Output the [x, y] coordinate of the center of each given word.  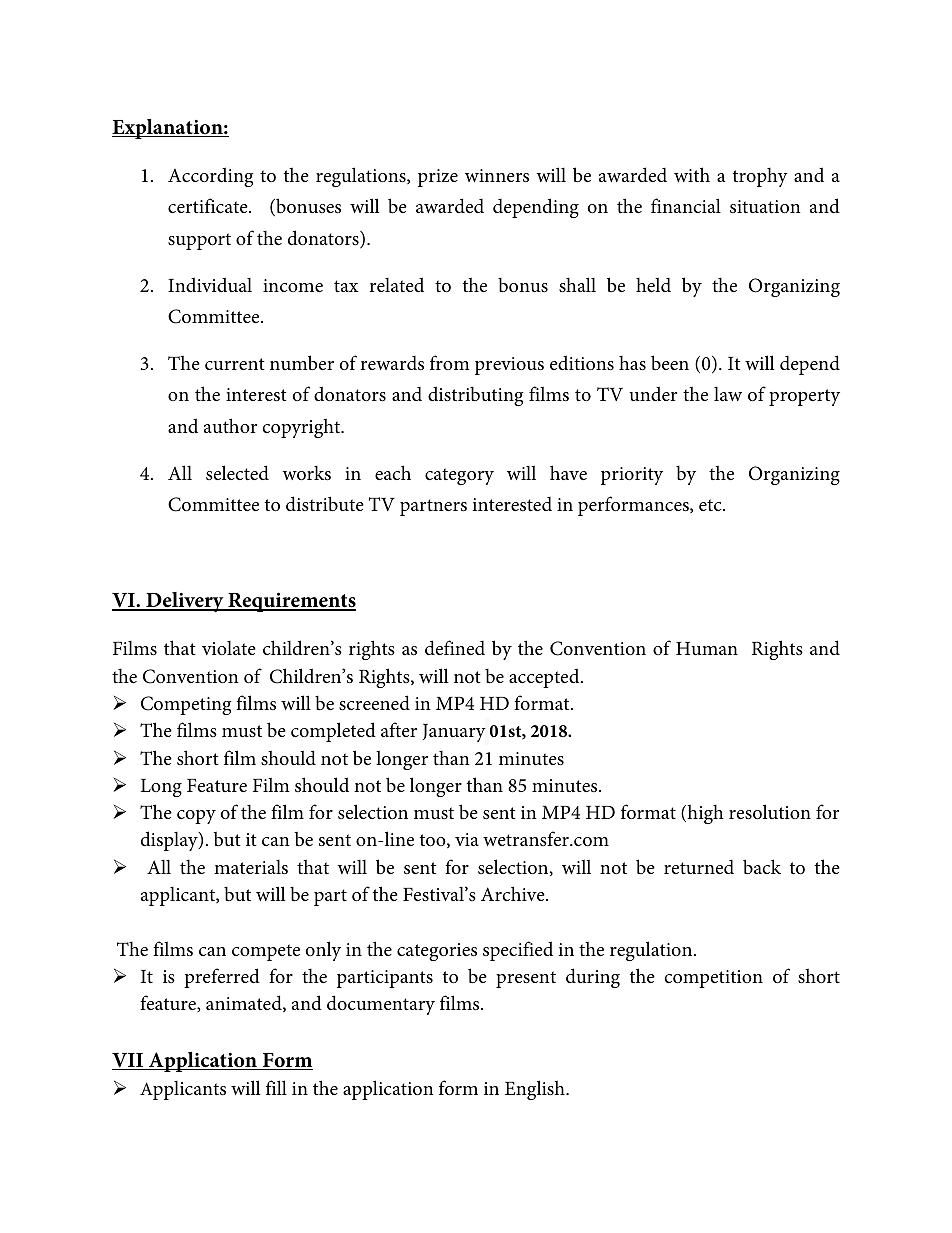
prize [438, 178]
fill [276, 1087]
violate [229, 648]
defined [455, 647]
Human [707, 648]
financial [686, 205]
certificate [209, 205]
